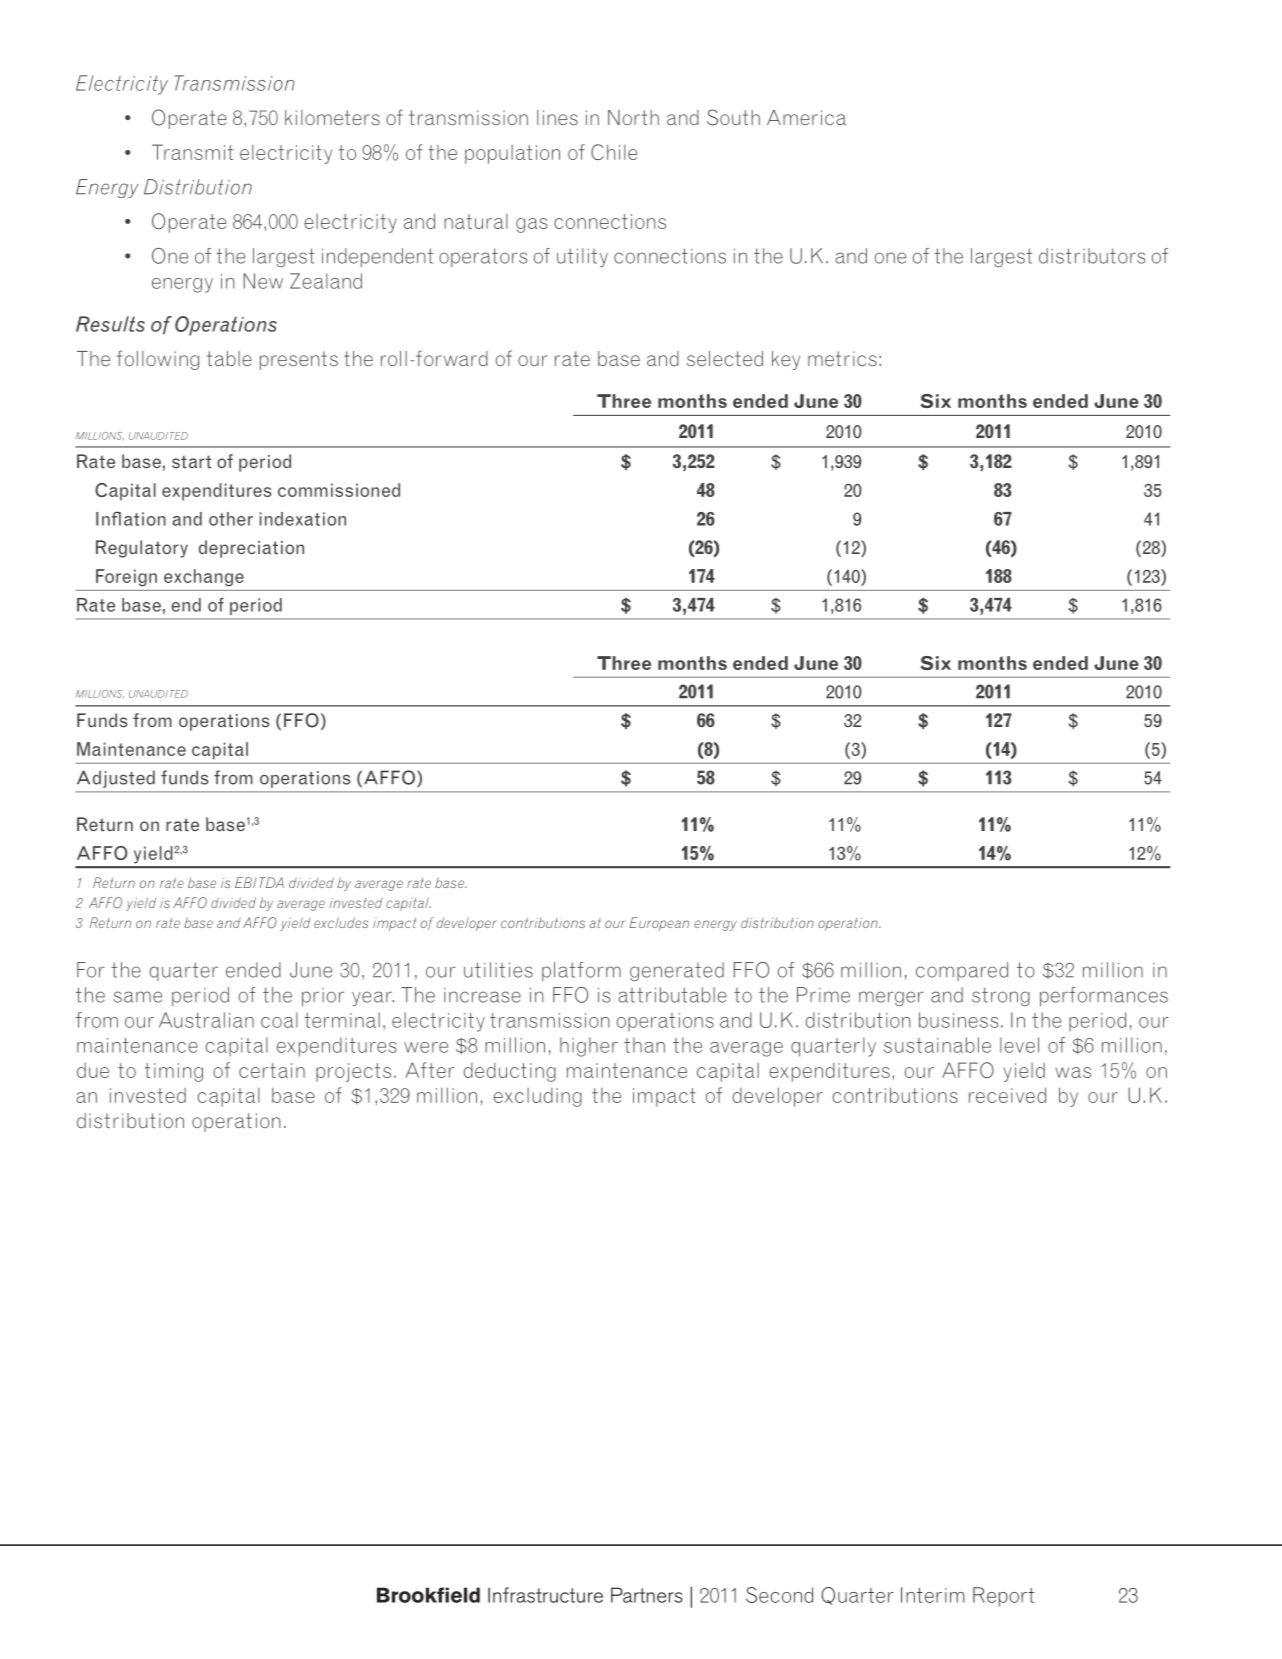 This image has width=1282, height=1659. I want to click on Partners, so click(646, 1595).
